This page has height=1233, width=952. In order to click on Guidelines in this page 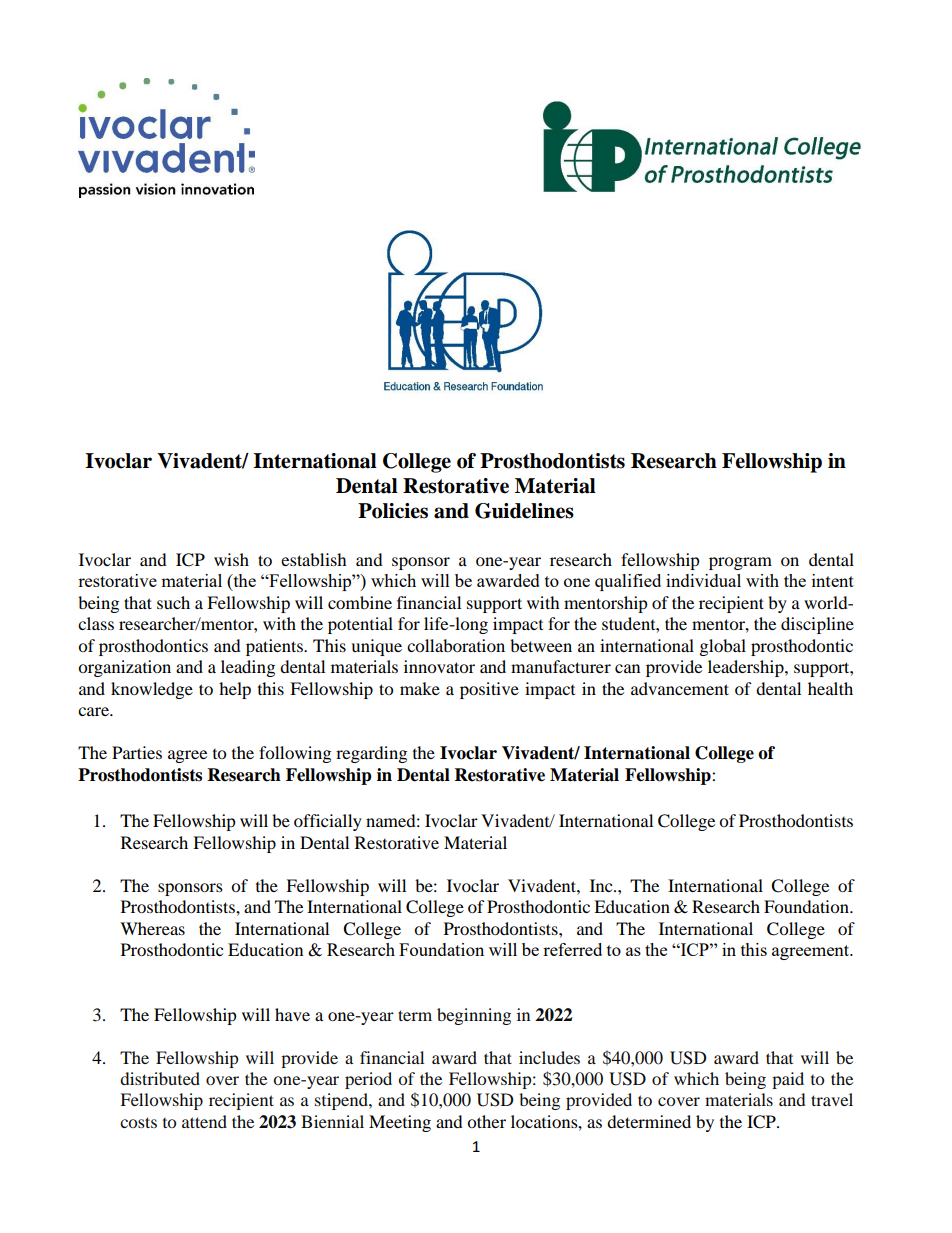, I will do `click(524, 511)`.
